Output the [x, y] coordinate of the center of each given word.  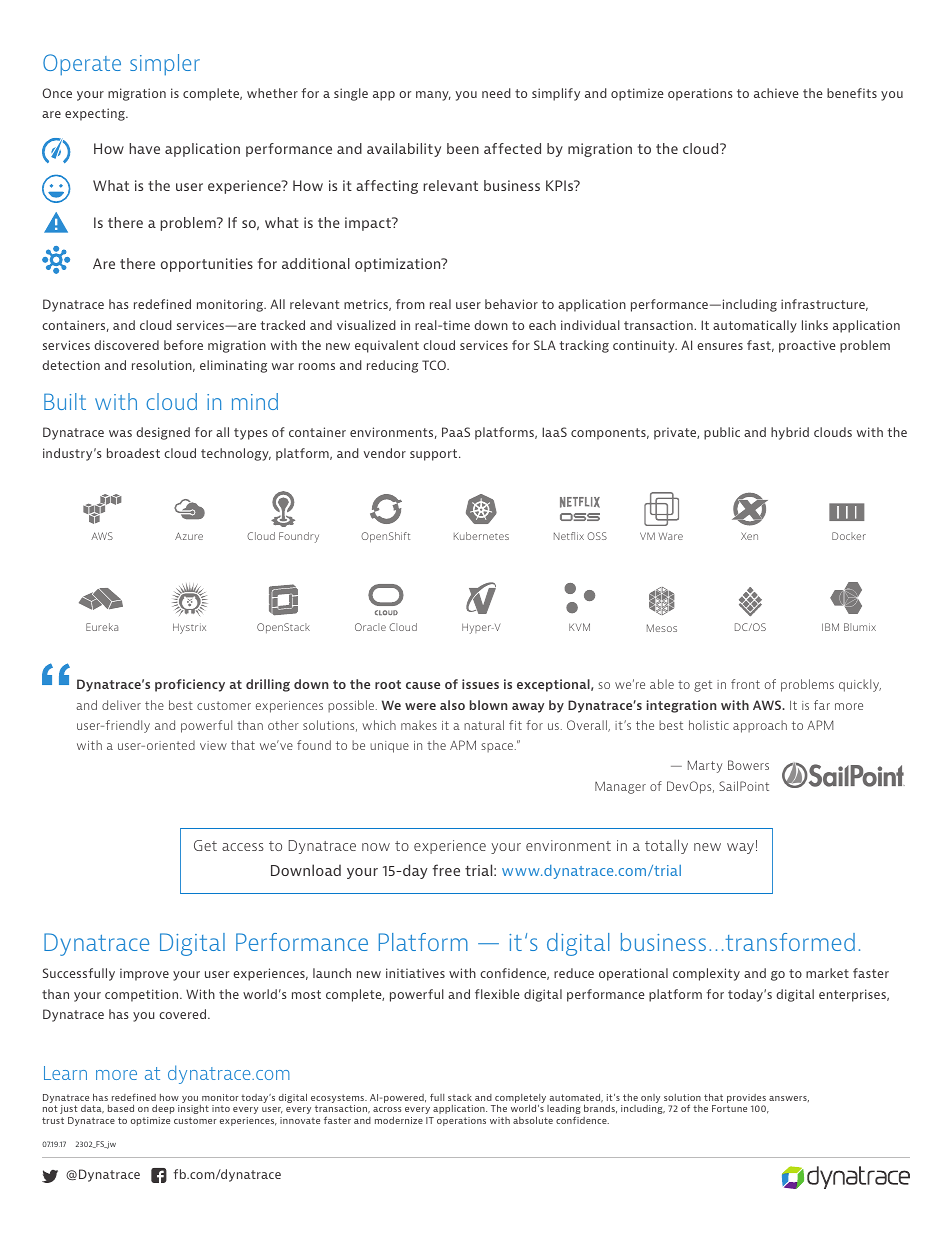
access [243, 847]
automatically [755, 326]
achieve [776, 93]
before [183, 345]
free [446, 870]
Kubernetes [481, 536]
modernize [399, 1120]
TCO [435, 365]
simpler [165, 65]
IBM [830, 627]
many [433, 96]
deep [163, 1109]
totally [666, 846]
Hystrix [189, 628]
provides [746, 1100]
